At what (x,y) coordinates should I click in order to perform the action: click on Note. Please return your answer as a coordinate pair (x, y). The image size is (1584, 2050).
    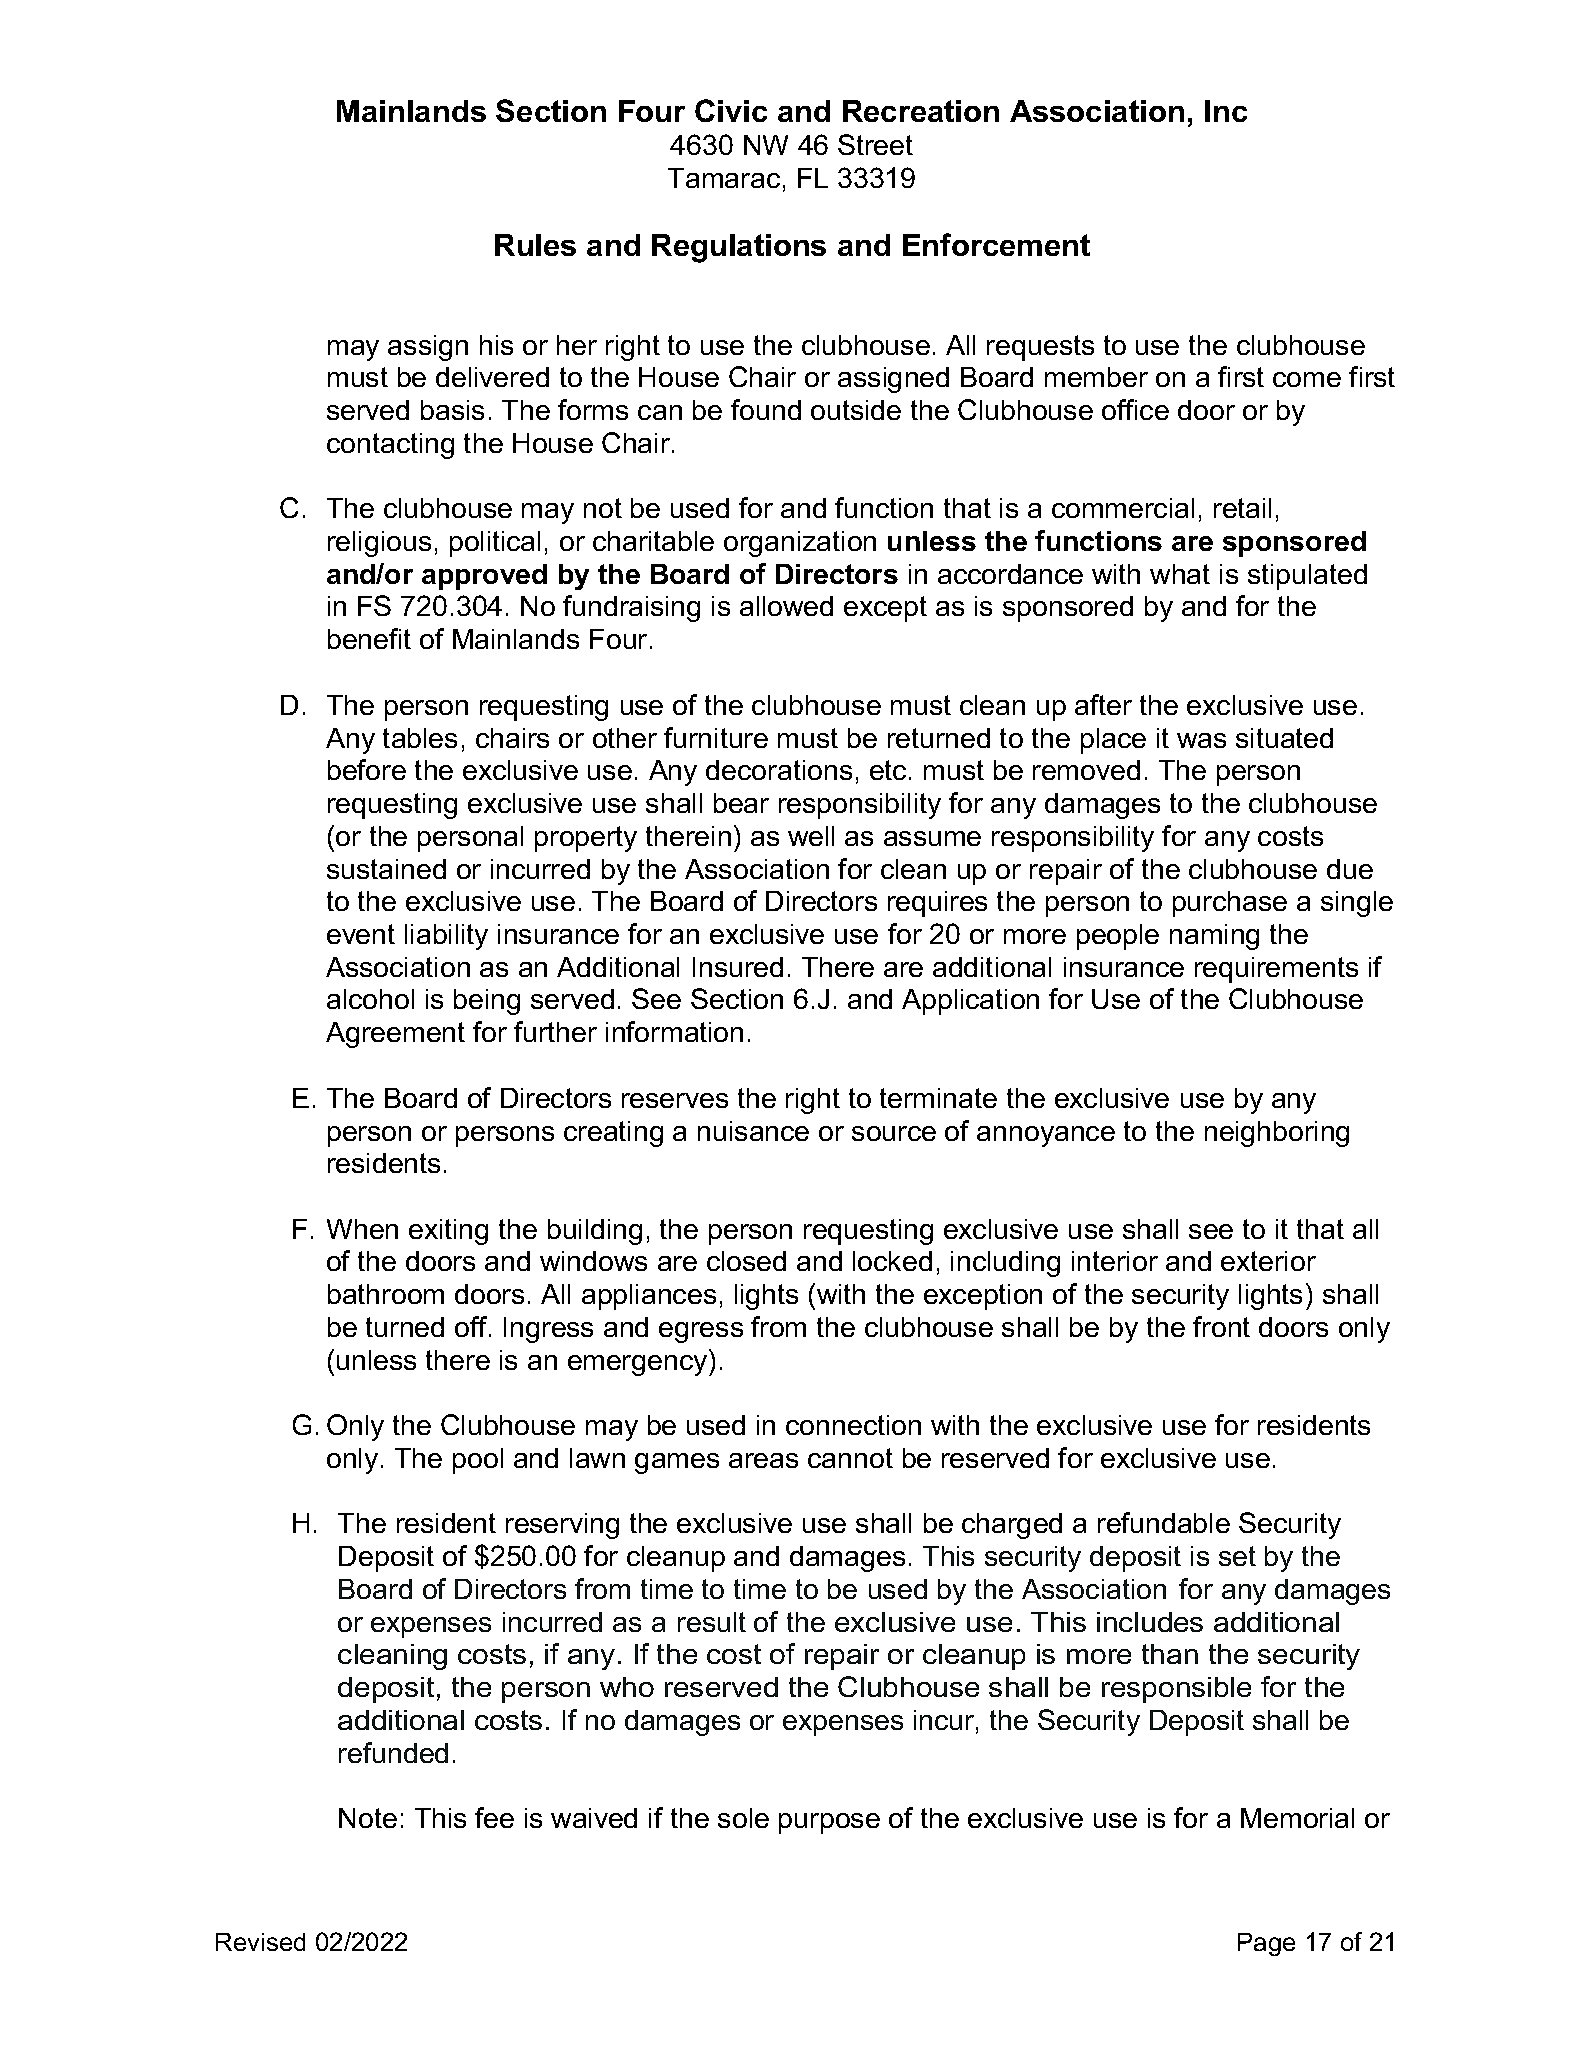
    Looking at the image, I should click on (368, 1818).
